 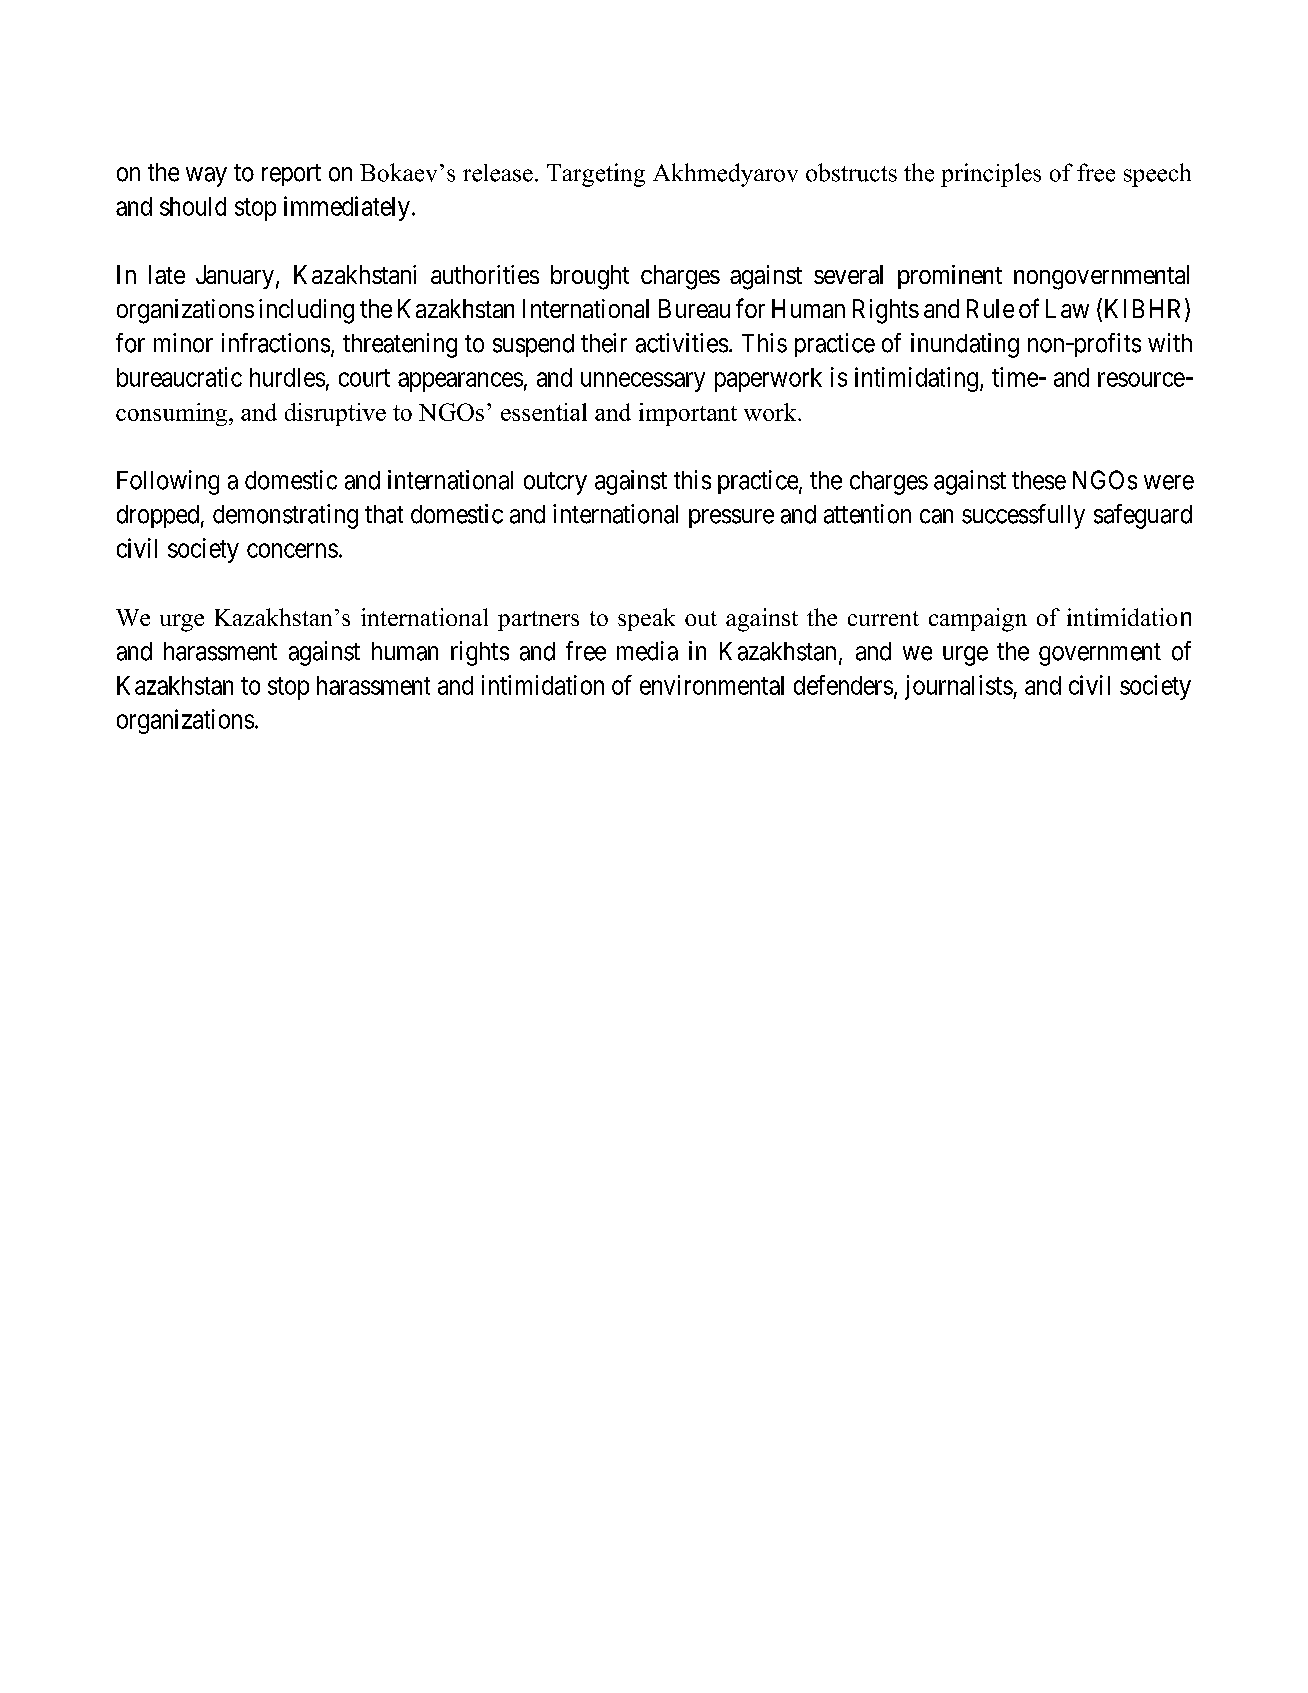 What do you see at coordinates (590, 277) in the screenshot?
I see `brought` at bounding box center [590, 277].
